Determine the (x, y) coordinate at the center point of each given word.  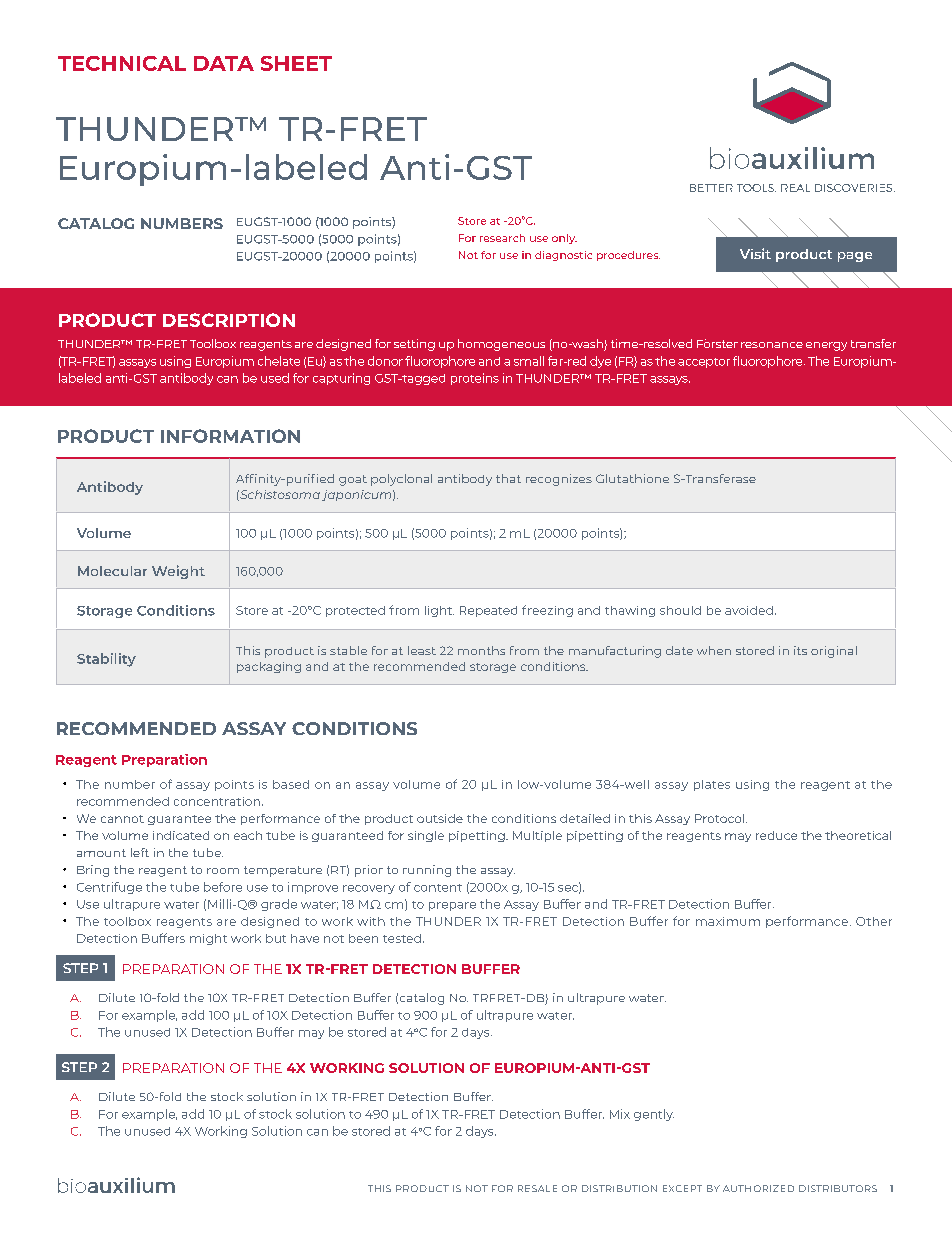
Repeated (488, 611)
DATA (224, 63)
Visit (755, 253)
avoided (749, 610)
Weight (178, 572)
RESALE (537, 1188)
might (208, 939)
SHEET (296, 63)
